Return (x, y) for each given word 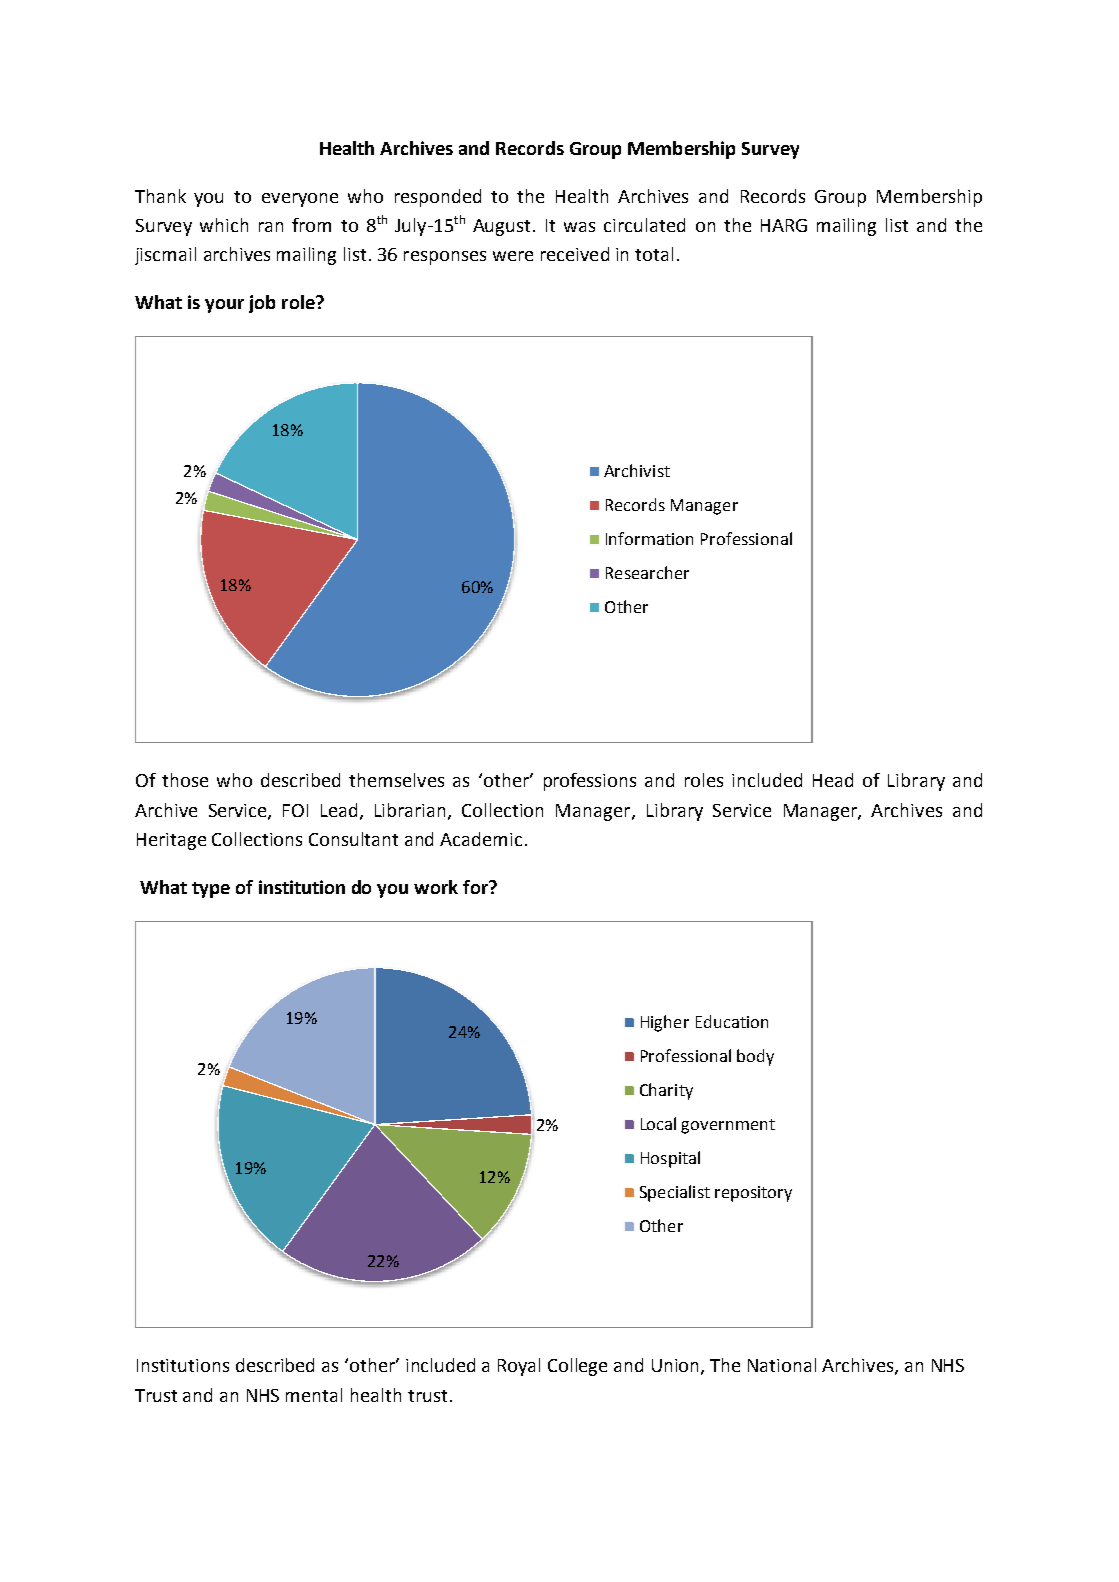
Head (833, 780)
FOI (295, 810)
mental (314, 1395)
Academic (481, 839)
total (654, 254)
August (501, 227)
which (224, 225)
